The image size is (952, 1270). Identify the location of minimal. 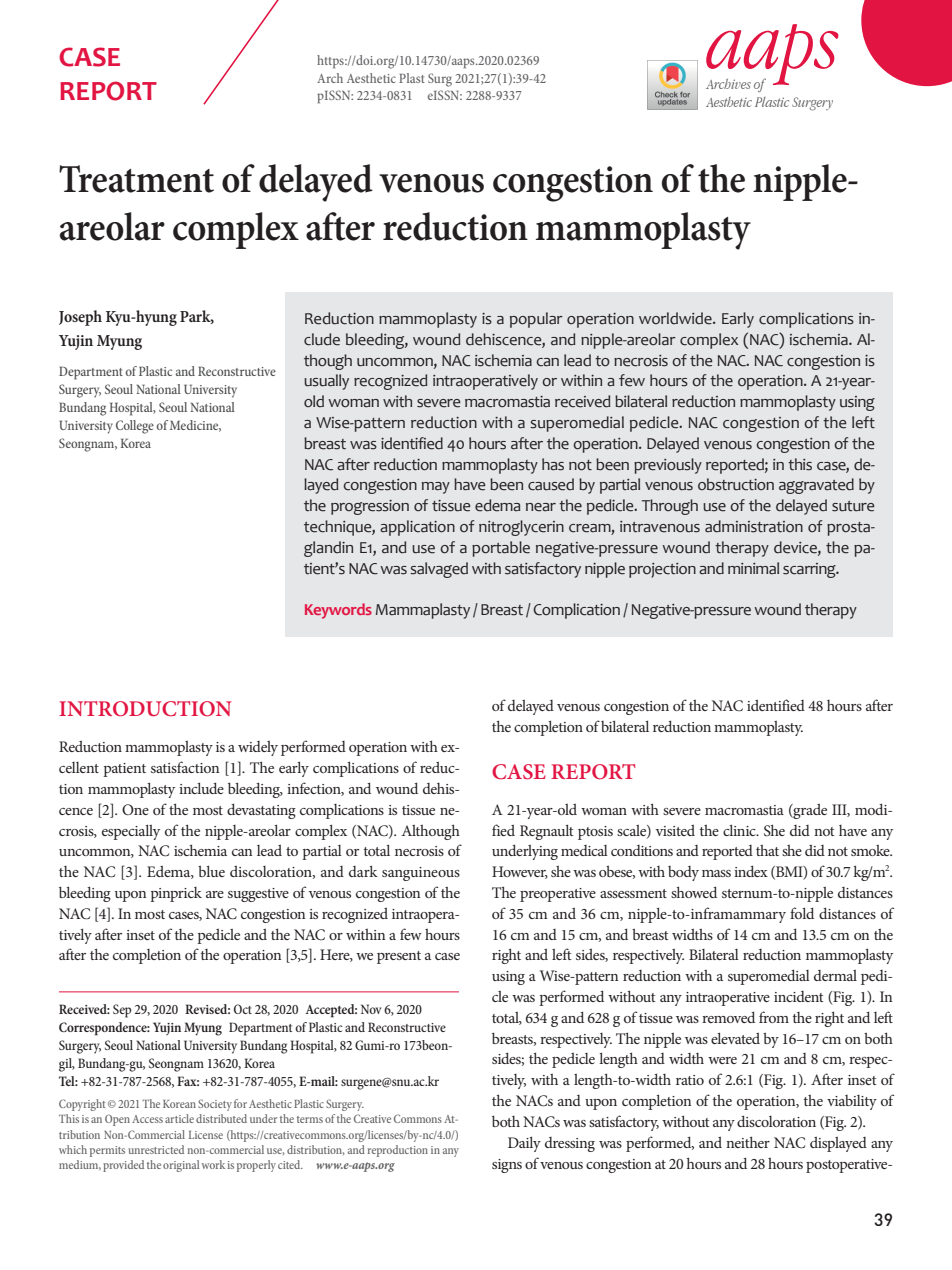
(753, 568).
